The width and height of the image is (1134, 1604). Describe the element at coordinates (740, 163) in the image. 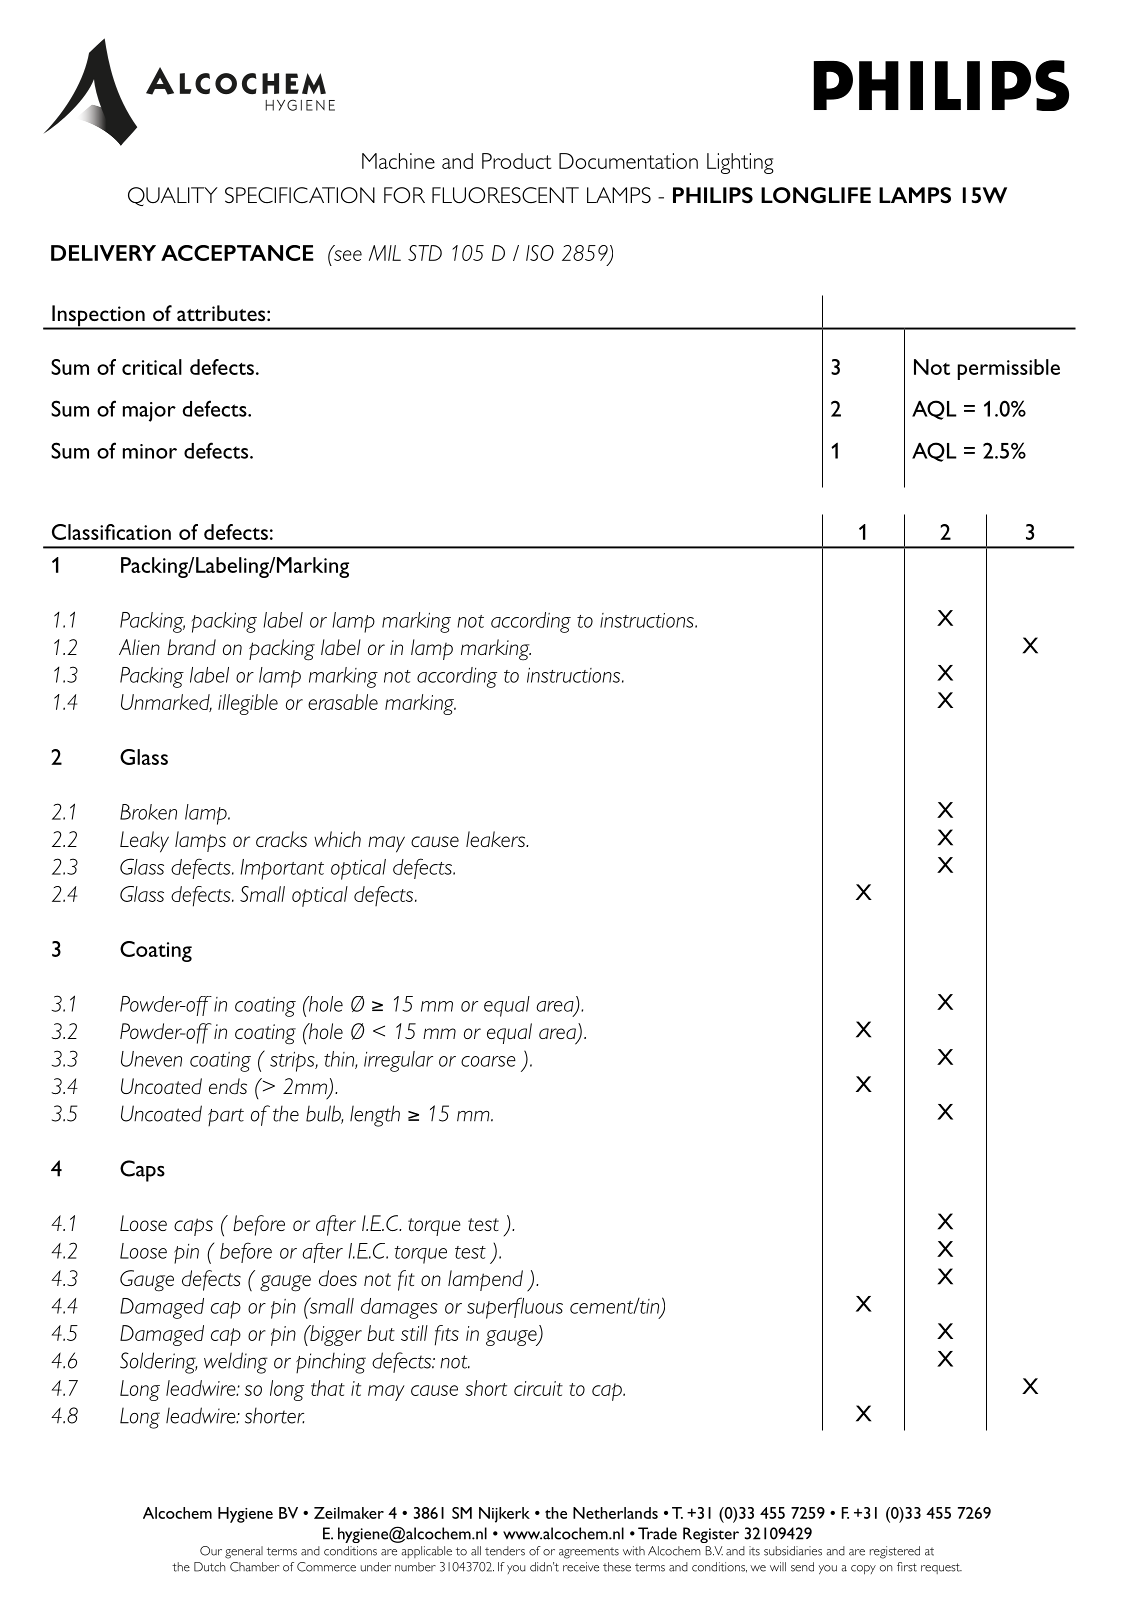

I see `Lighting` at that location.
